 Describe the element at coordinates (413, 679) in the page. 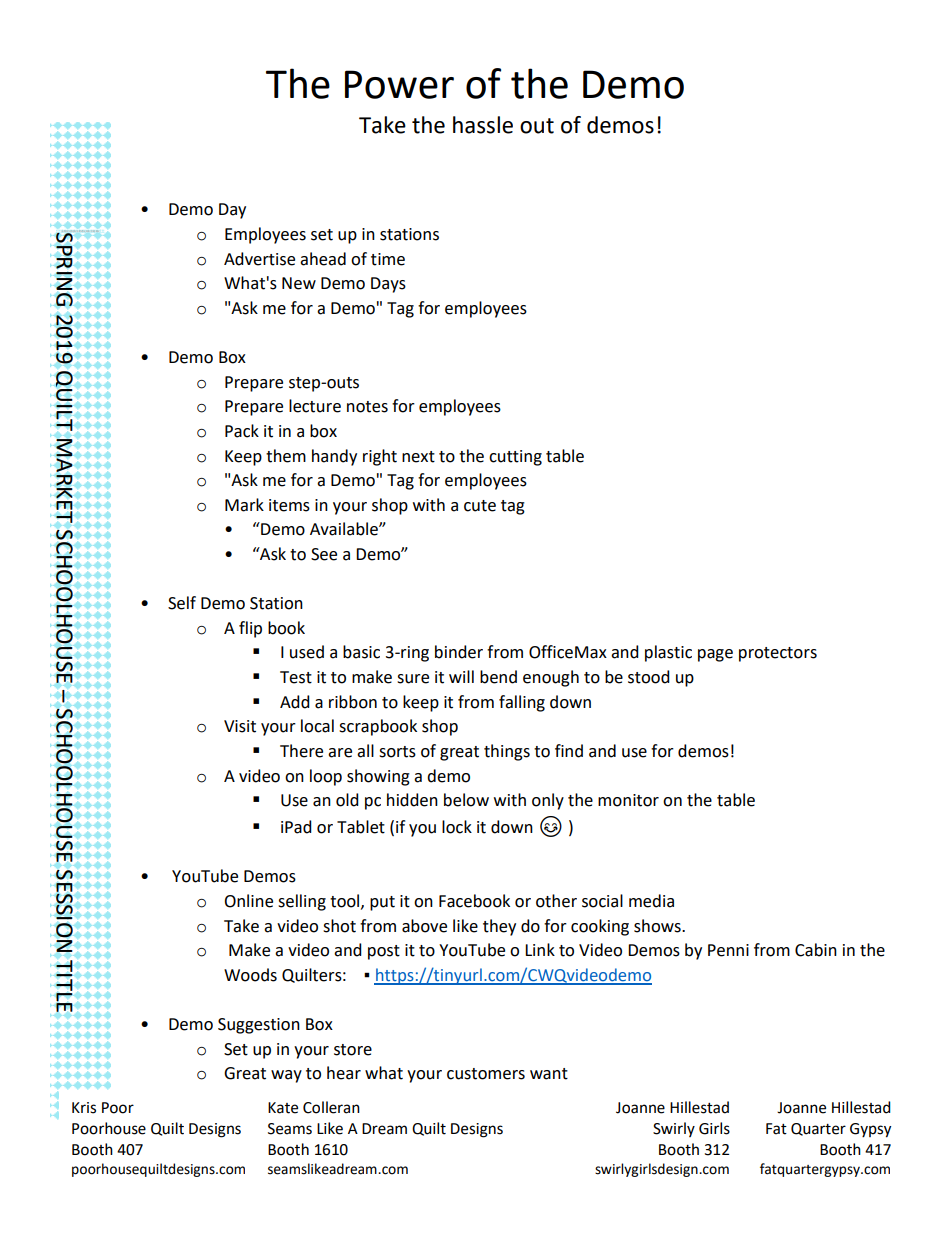

I see `sure` at that location.
